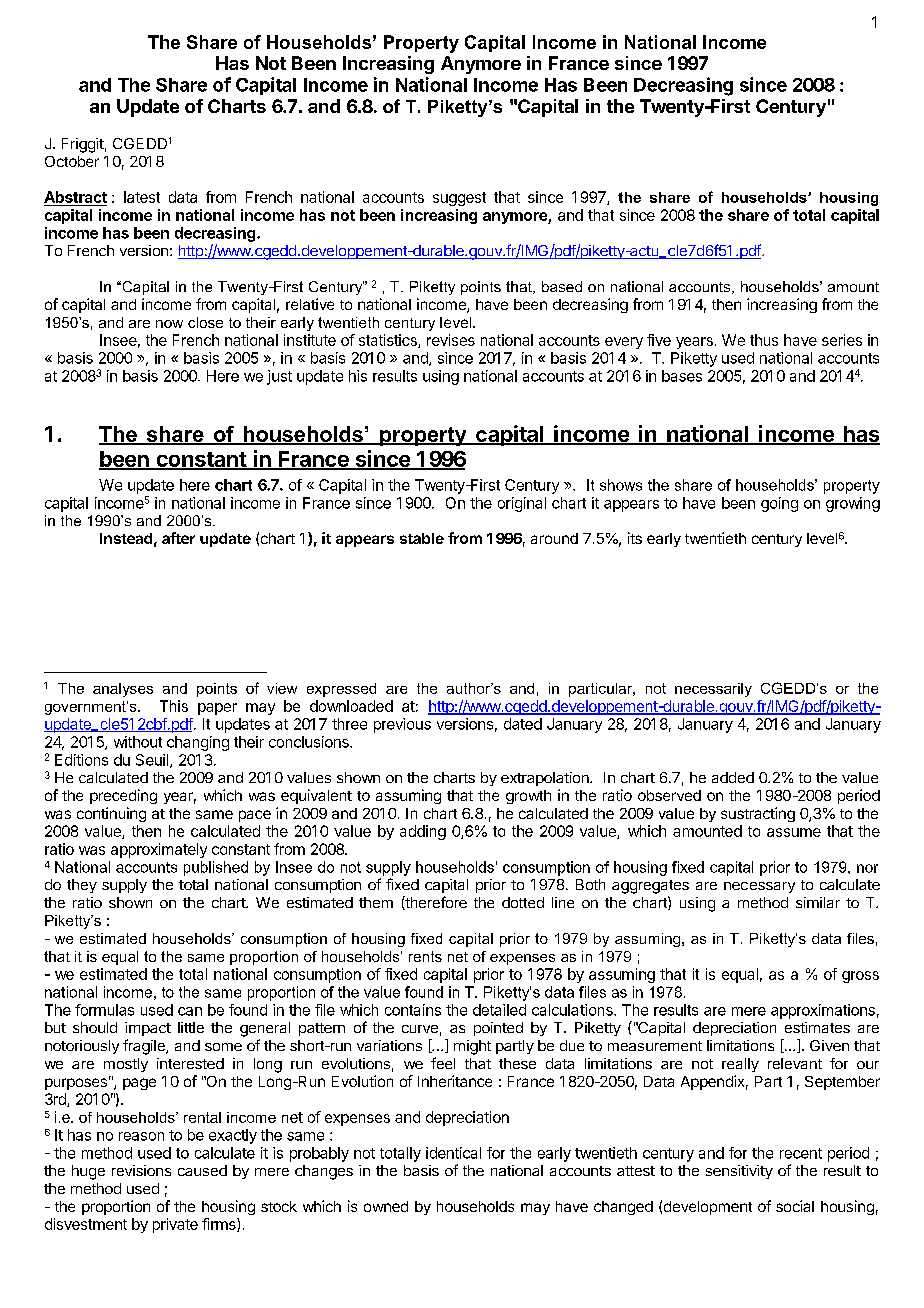 The height and width of the screenshot is (1308, 924). Describe the element at coordinates (142, 197) in the screenshot. I see `latest` at that location.
